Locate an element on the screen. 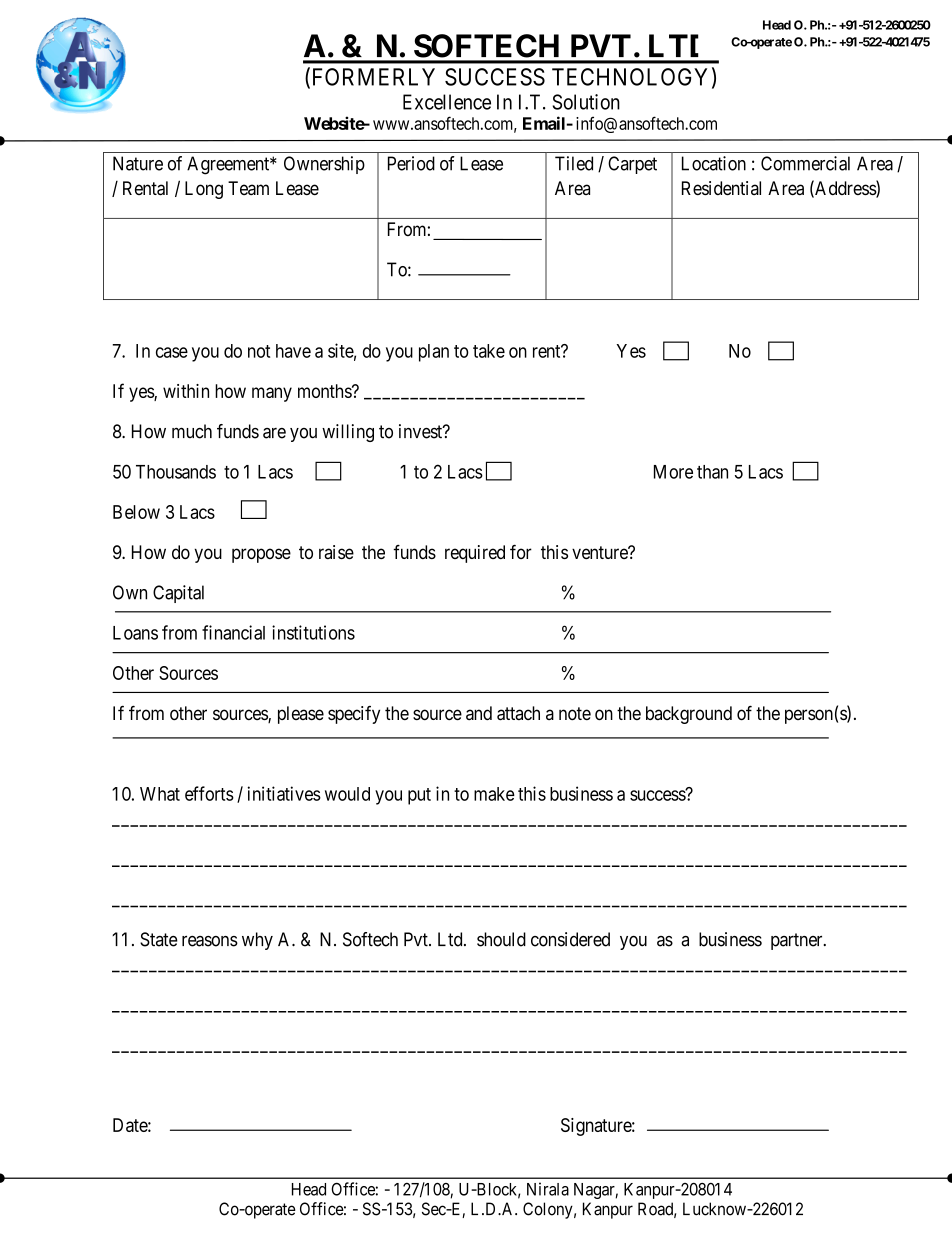 The width and height of the screenshot is (952, 1233). Long is located at coordinates (204, 190).
